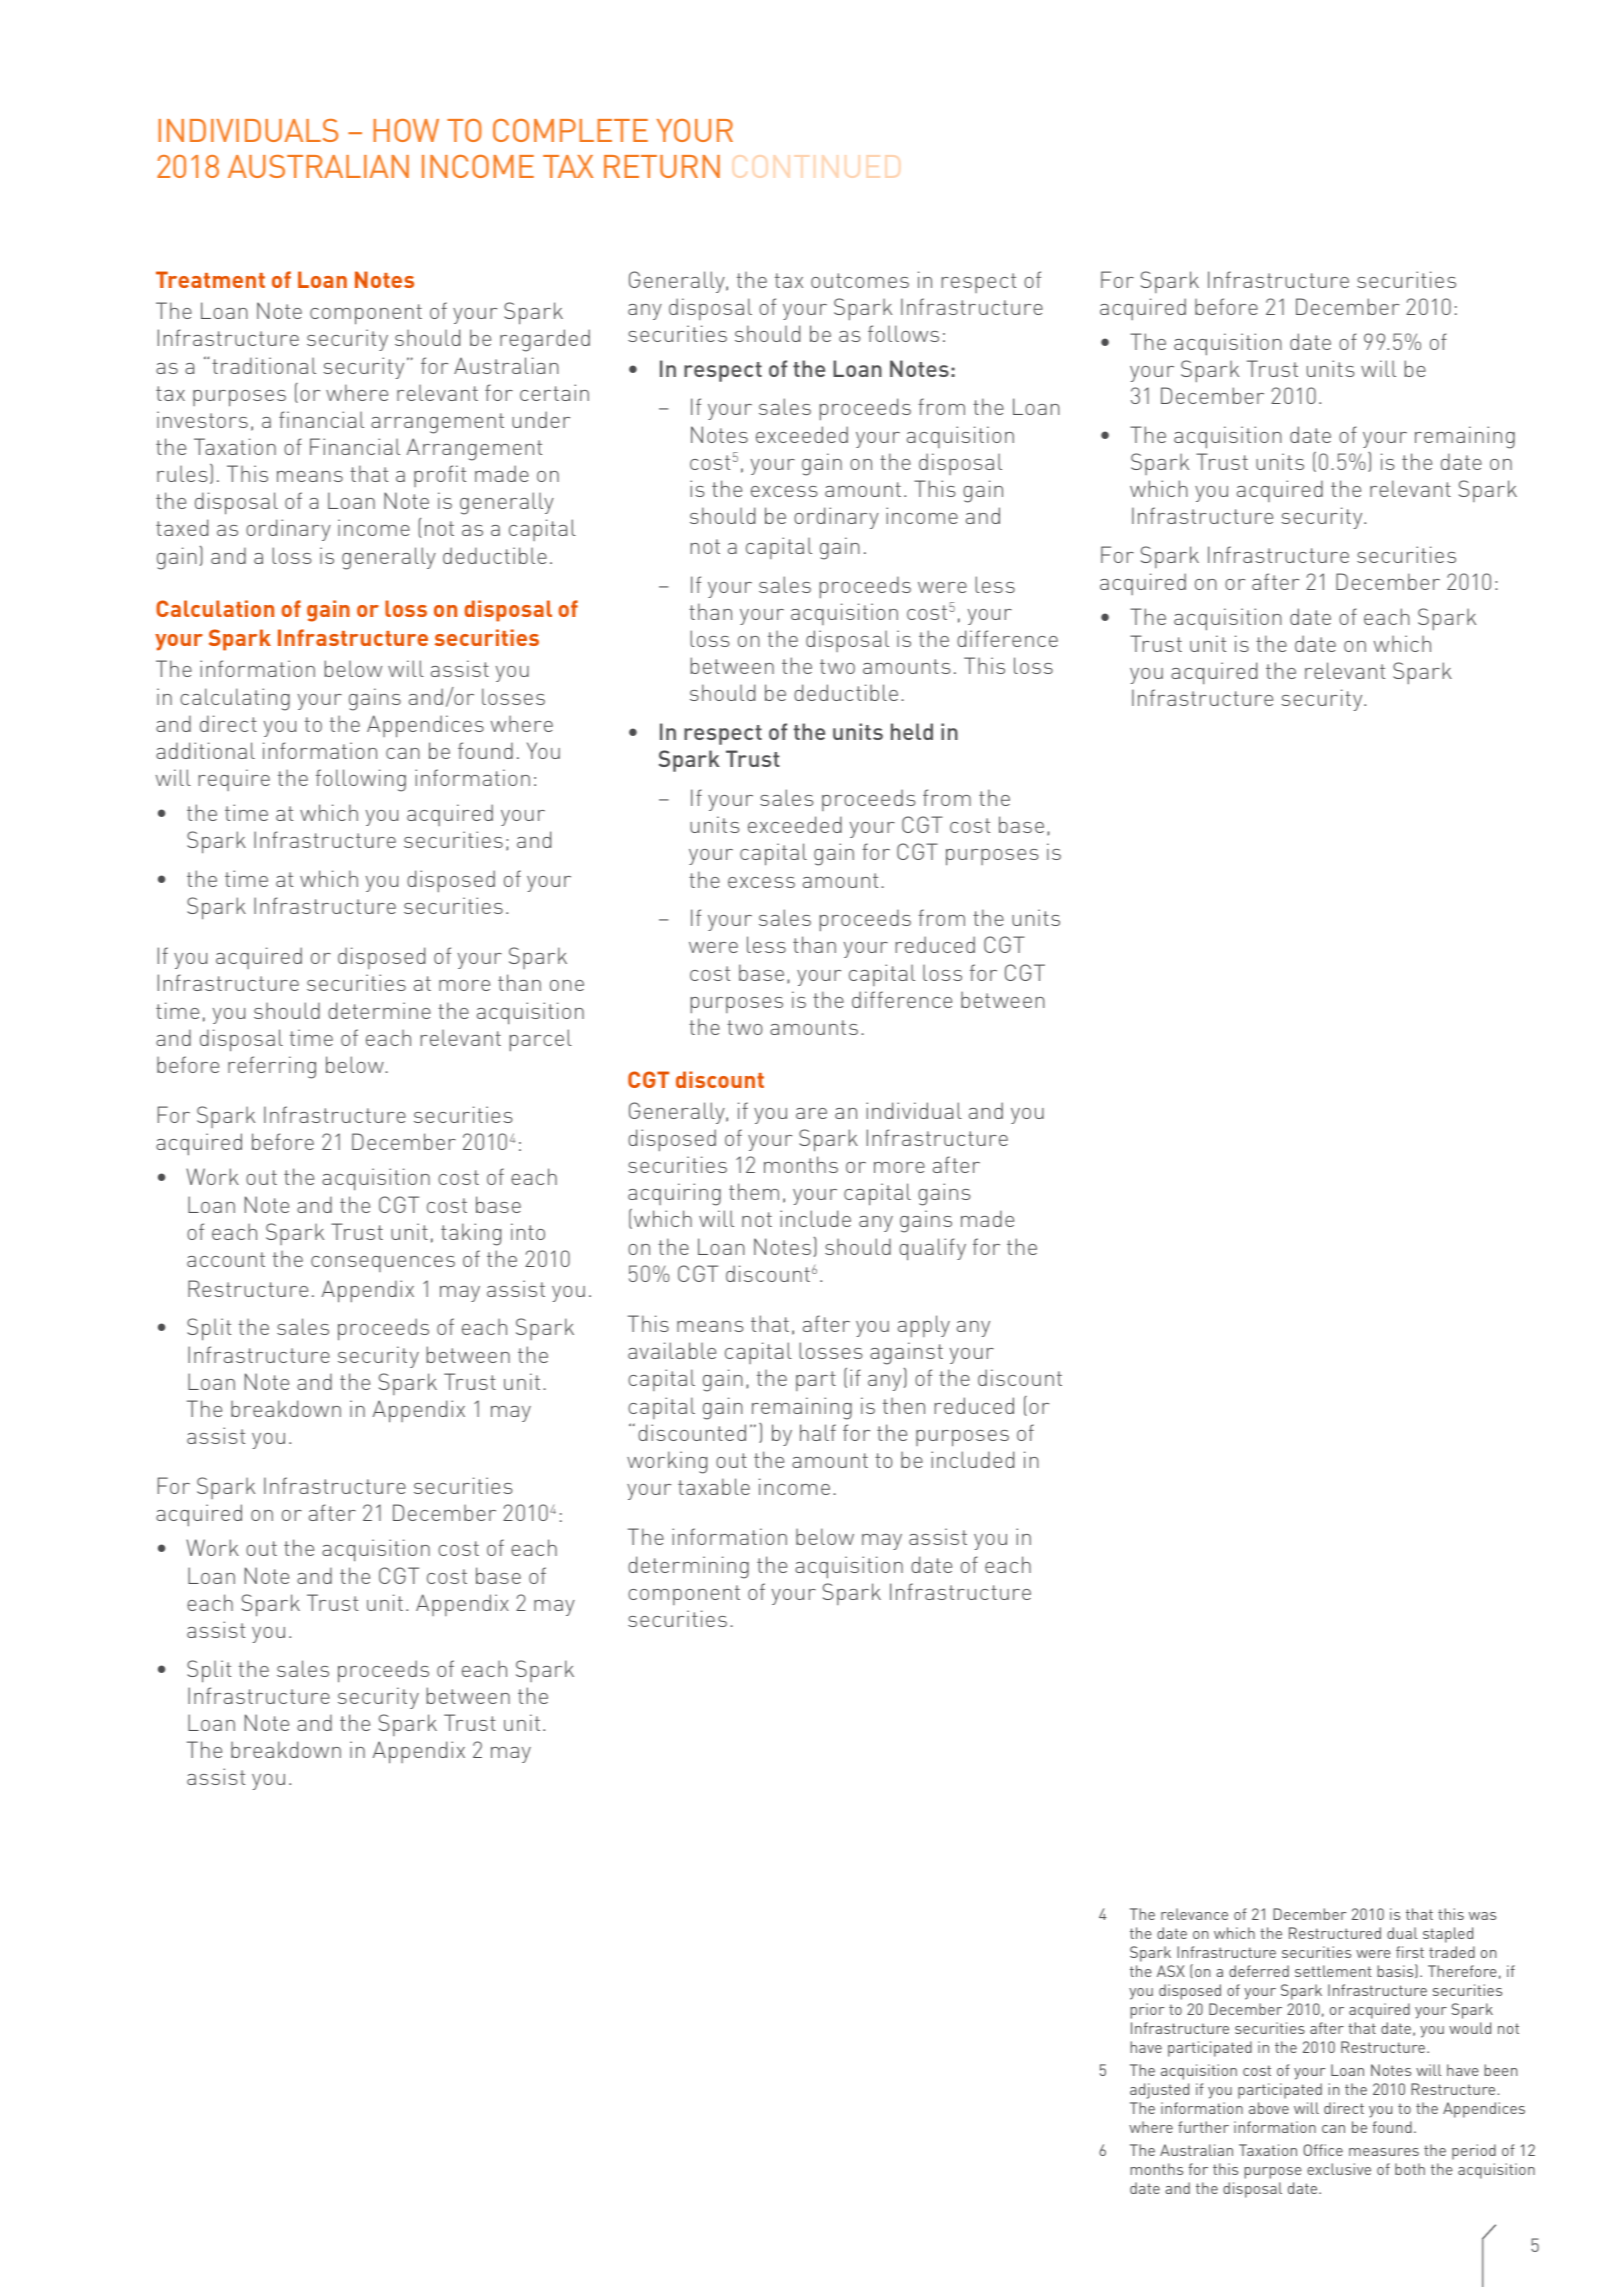 This image has height=2287, width=1617. Describe the element at coordinates (903, 333) in the image. I see `follows` at that location.
